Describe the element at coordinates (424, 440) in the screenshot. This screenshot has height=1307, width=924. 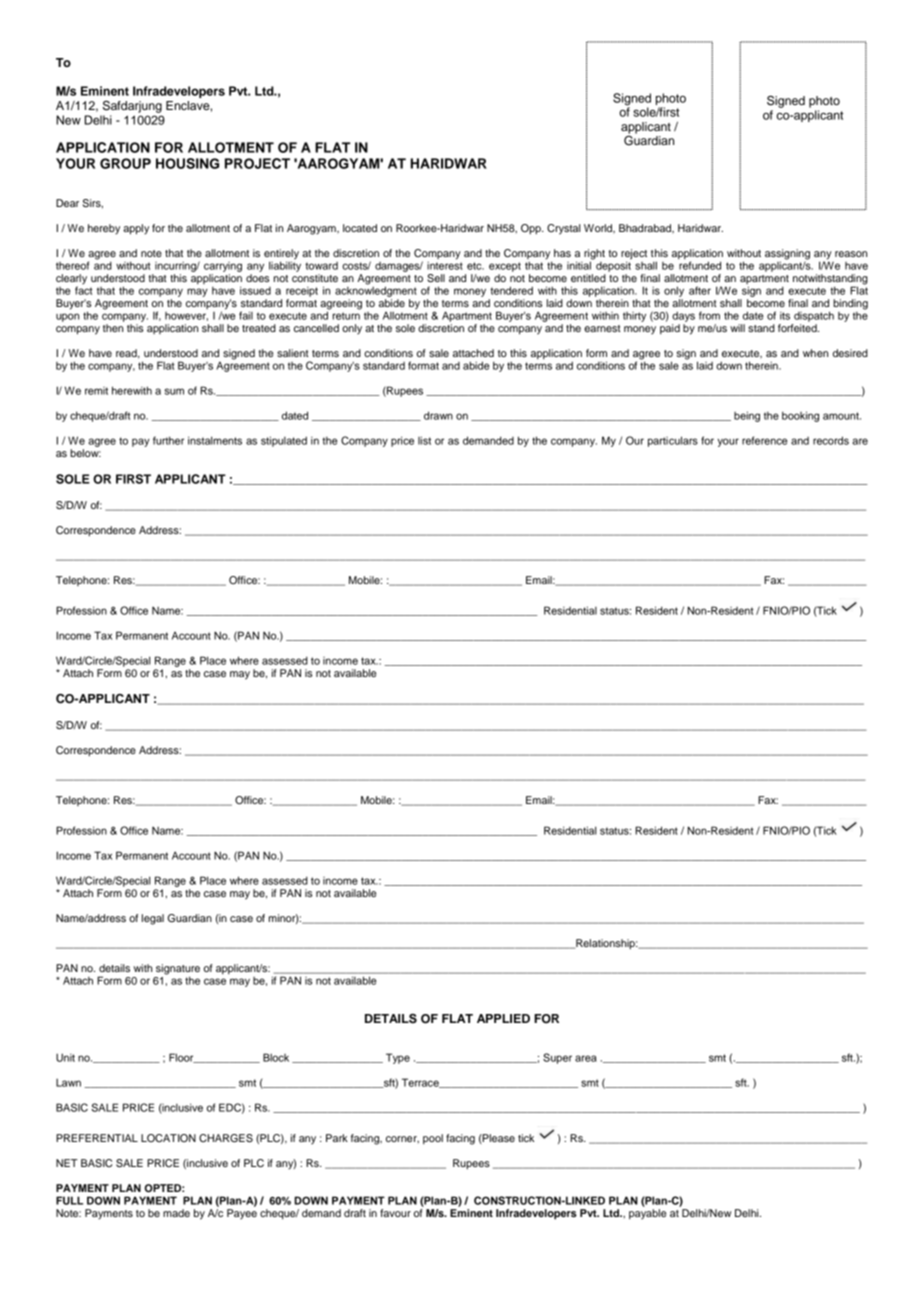
I see `list` at that location.
